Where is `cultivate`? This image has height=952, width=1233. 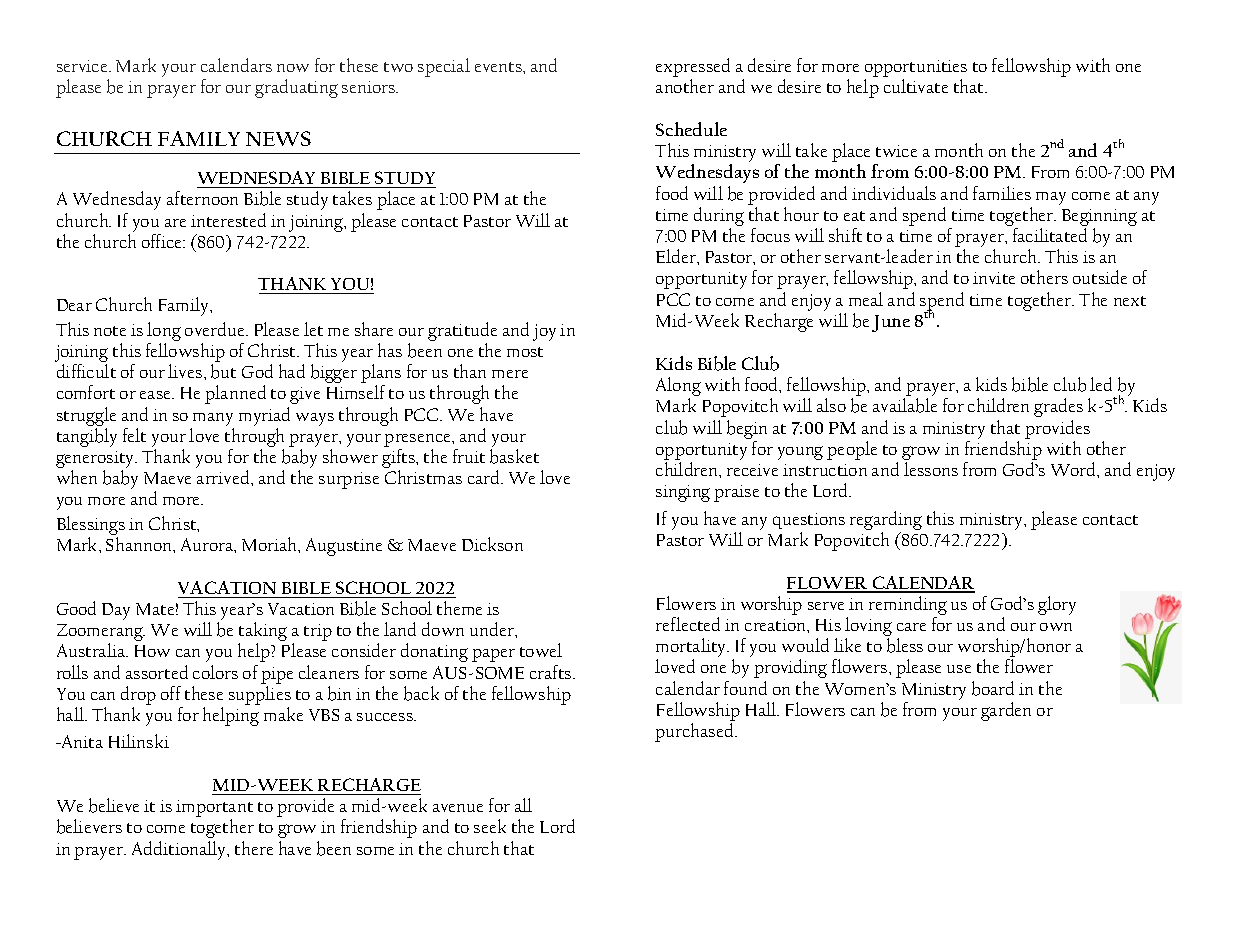 cultivate is located at coordinates (916, 86).
